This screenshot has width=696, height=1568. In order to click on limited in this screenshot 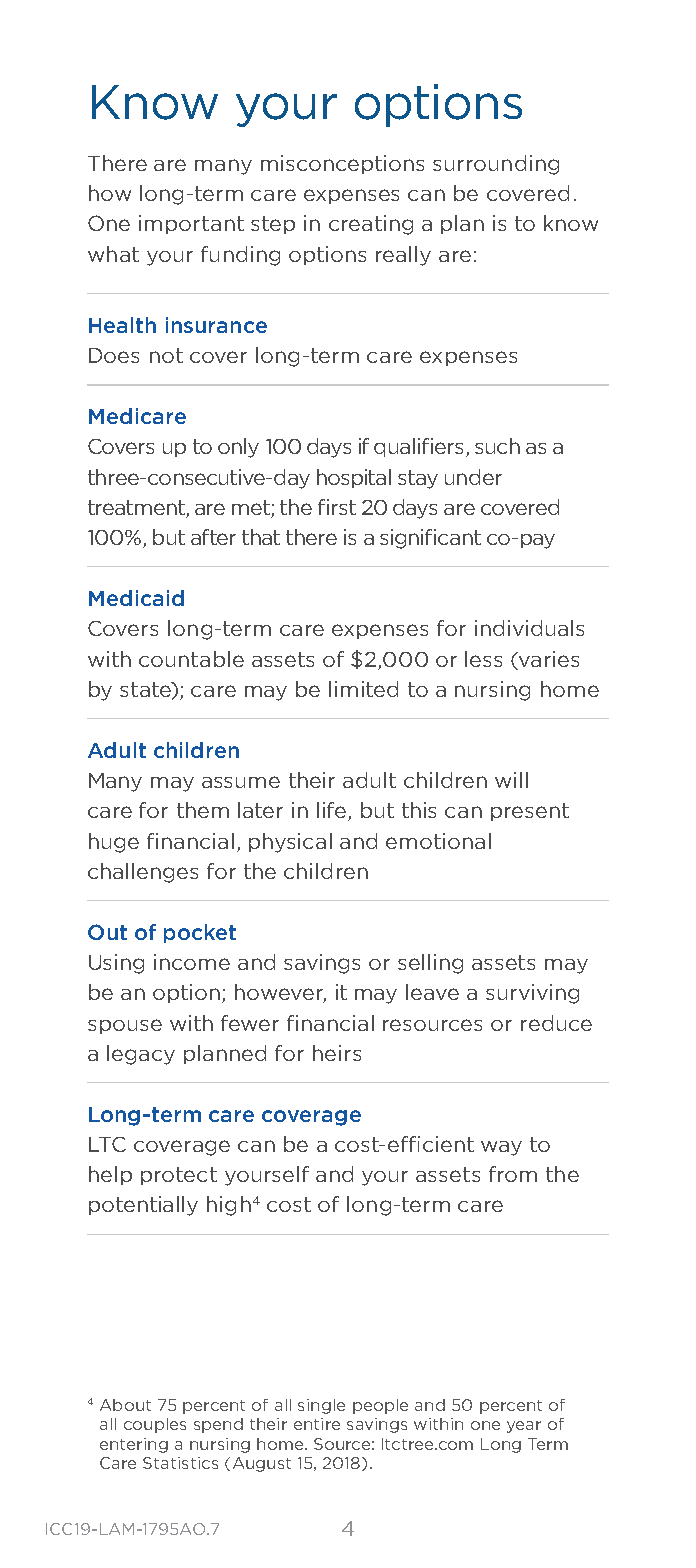, I will do `click(363, 689)`.
